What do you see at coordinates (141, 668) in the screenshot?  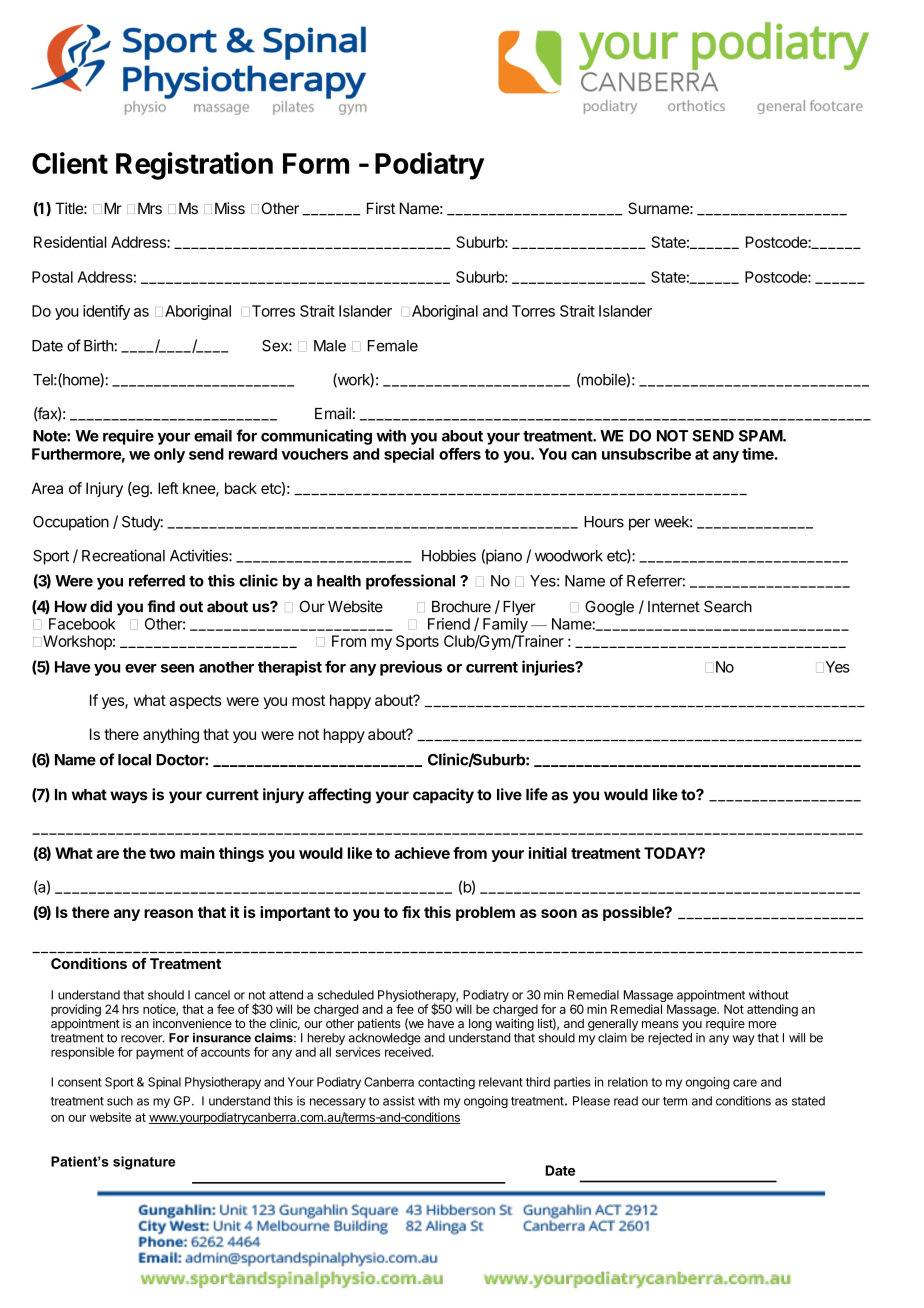 I see `ever` at bounding box center [141, 668].
